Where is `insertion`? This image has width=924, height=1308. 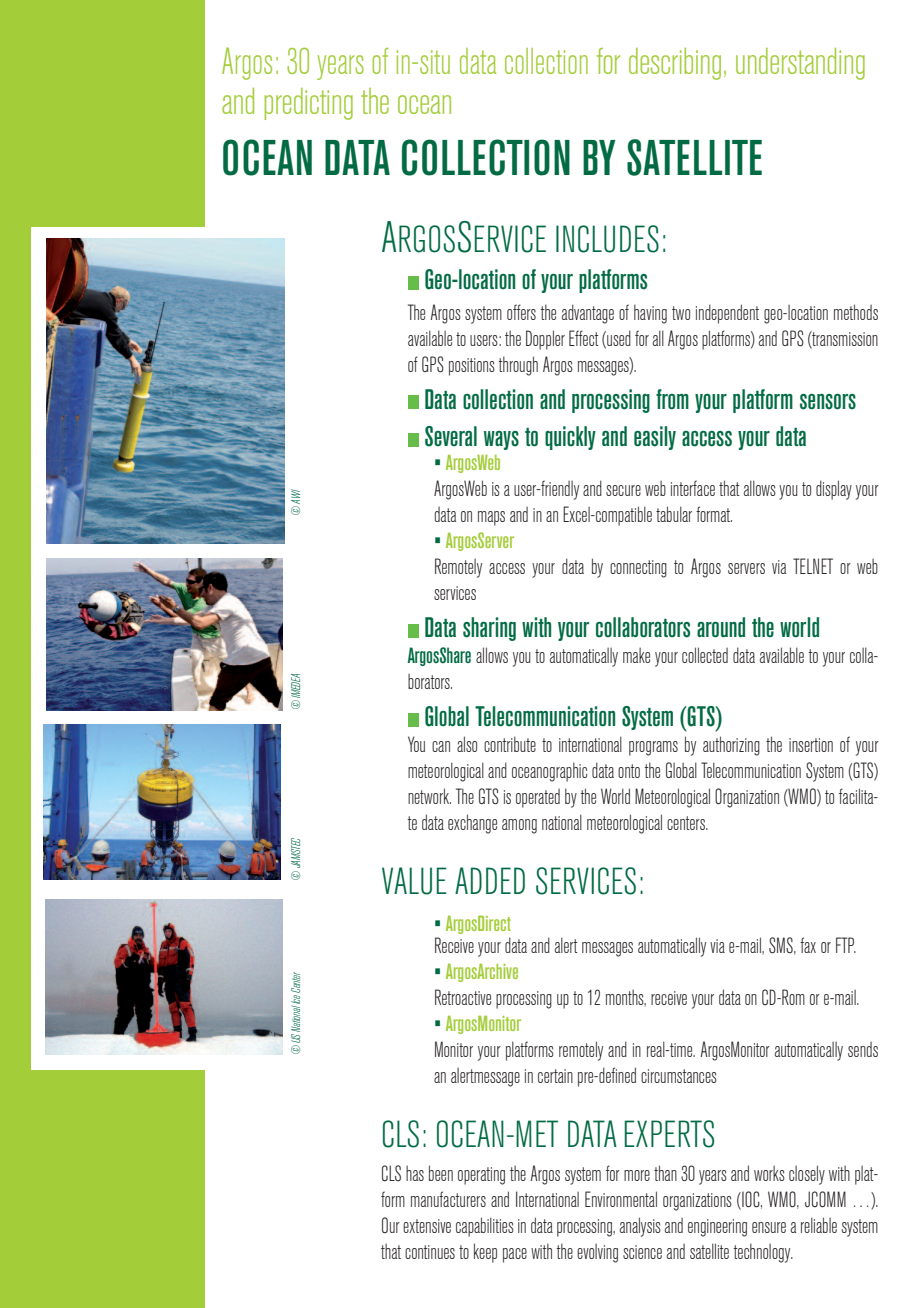
insertion is located at coordinates (811, 745).
